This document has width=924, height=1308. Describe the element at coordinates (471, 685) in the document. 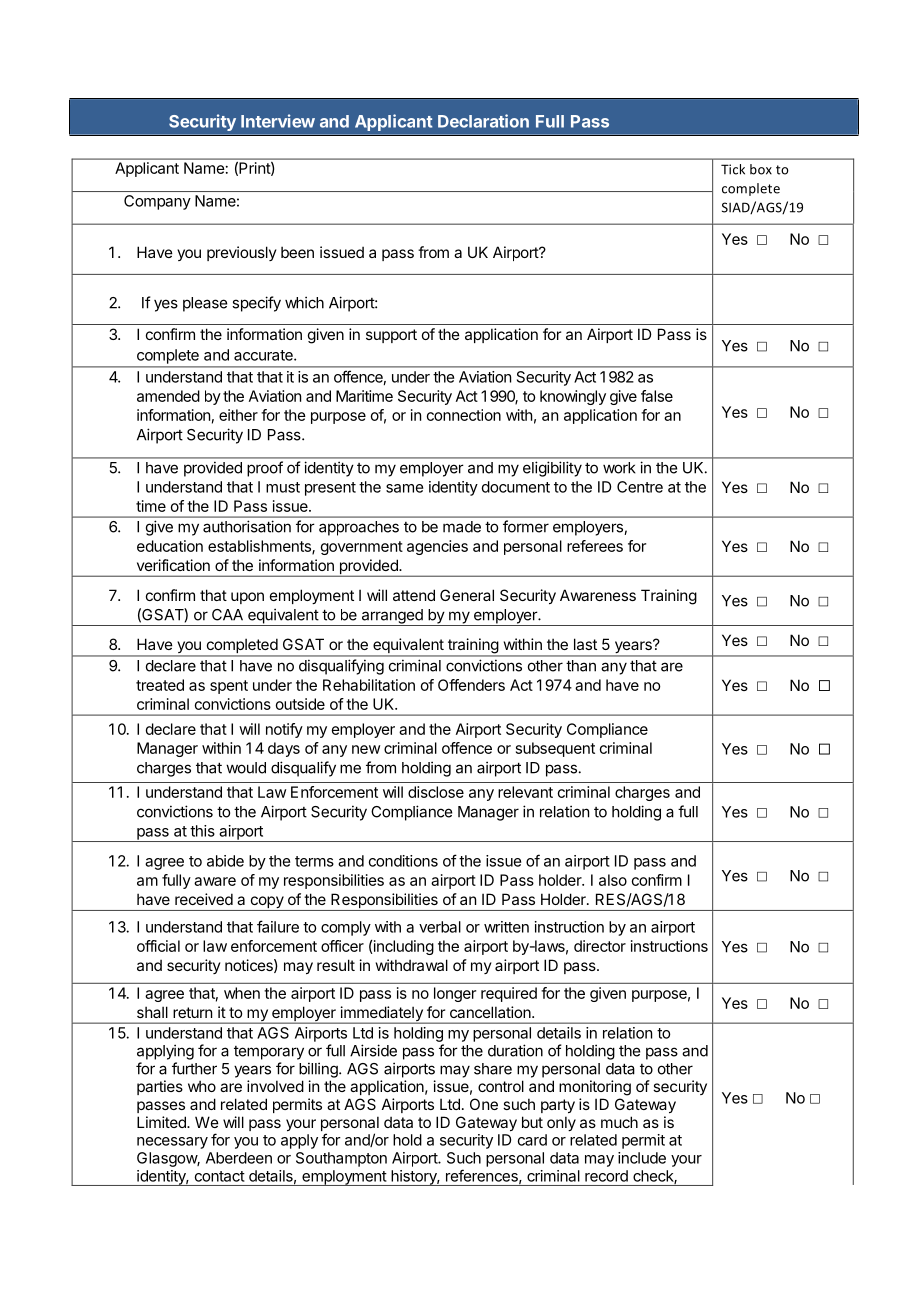

I see `Offenders` at that location.
